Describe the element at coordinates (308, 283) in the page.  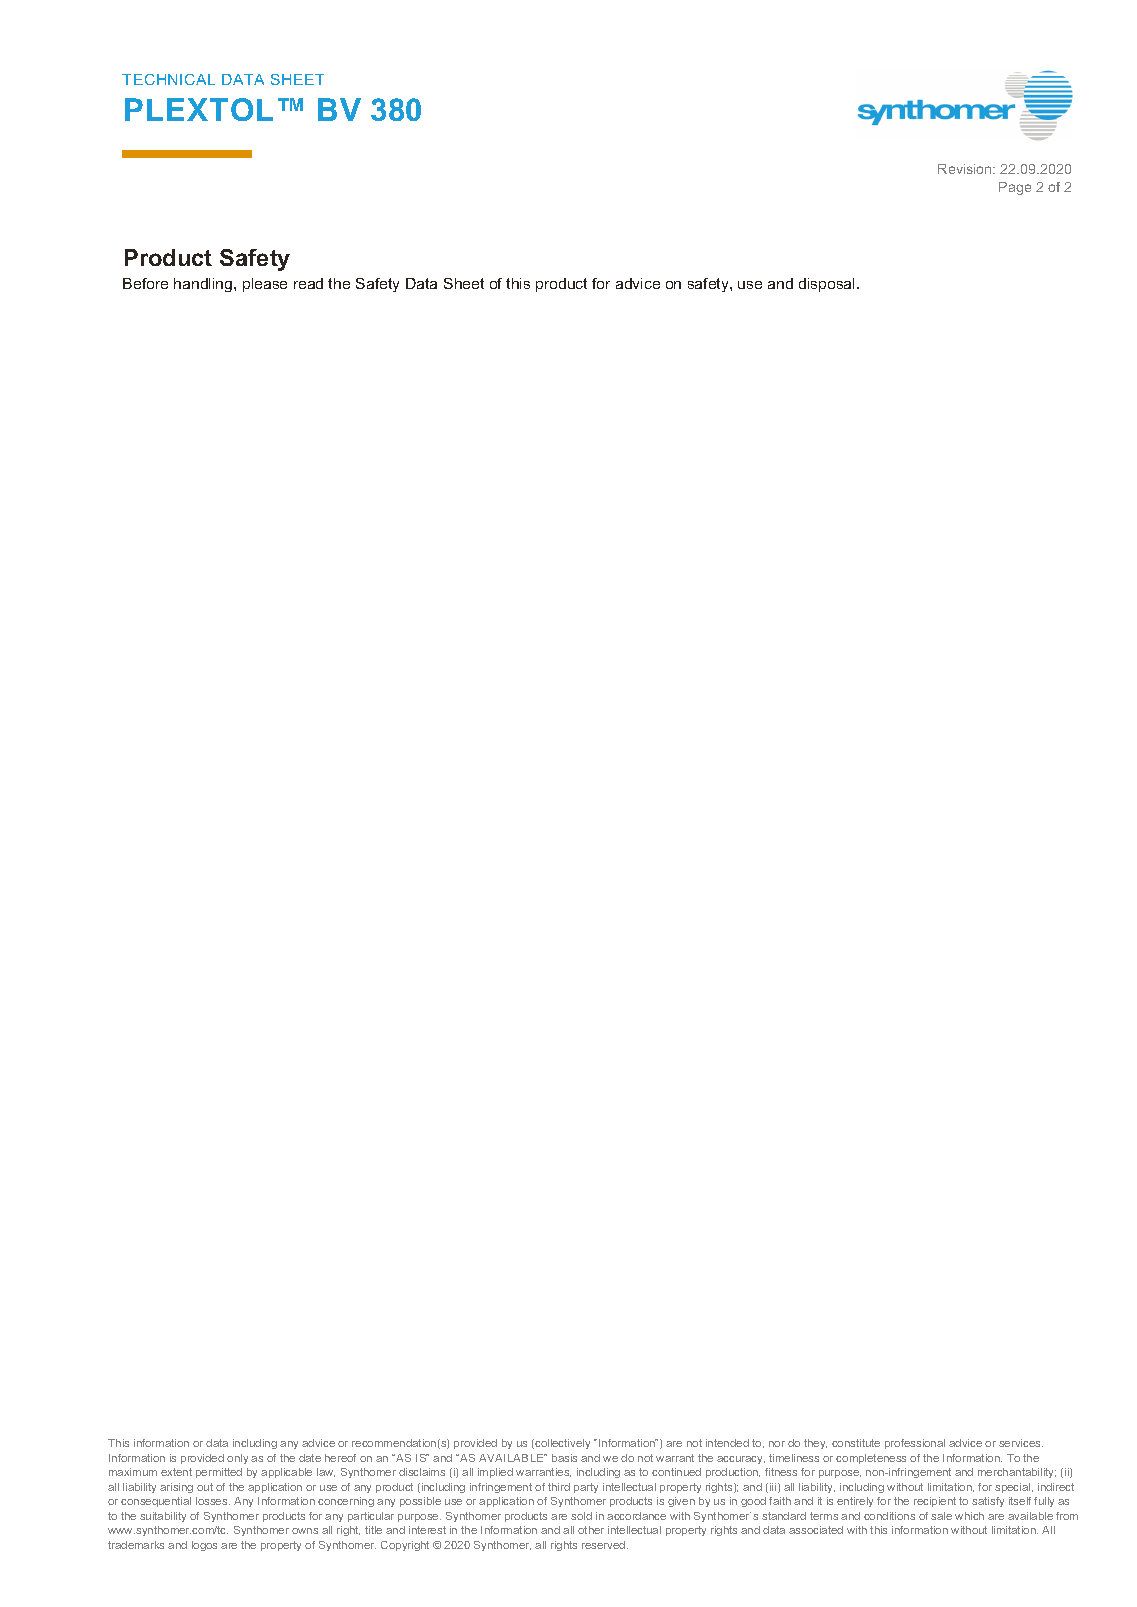
I see `read` at that location.
